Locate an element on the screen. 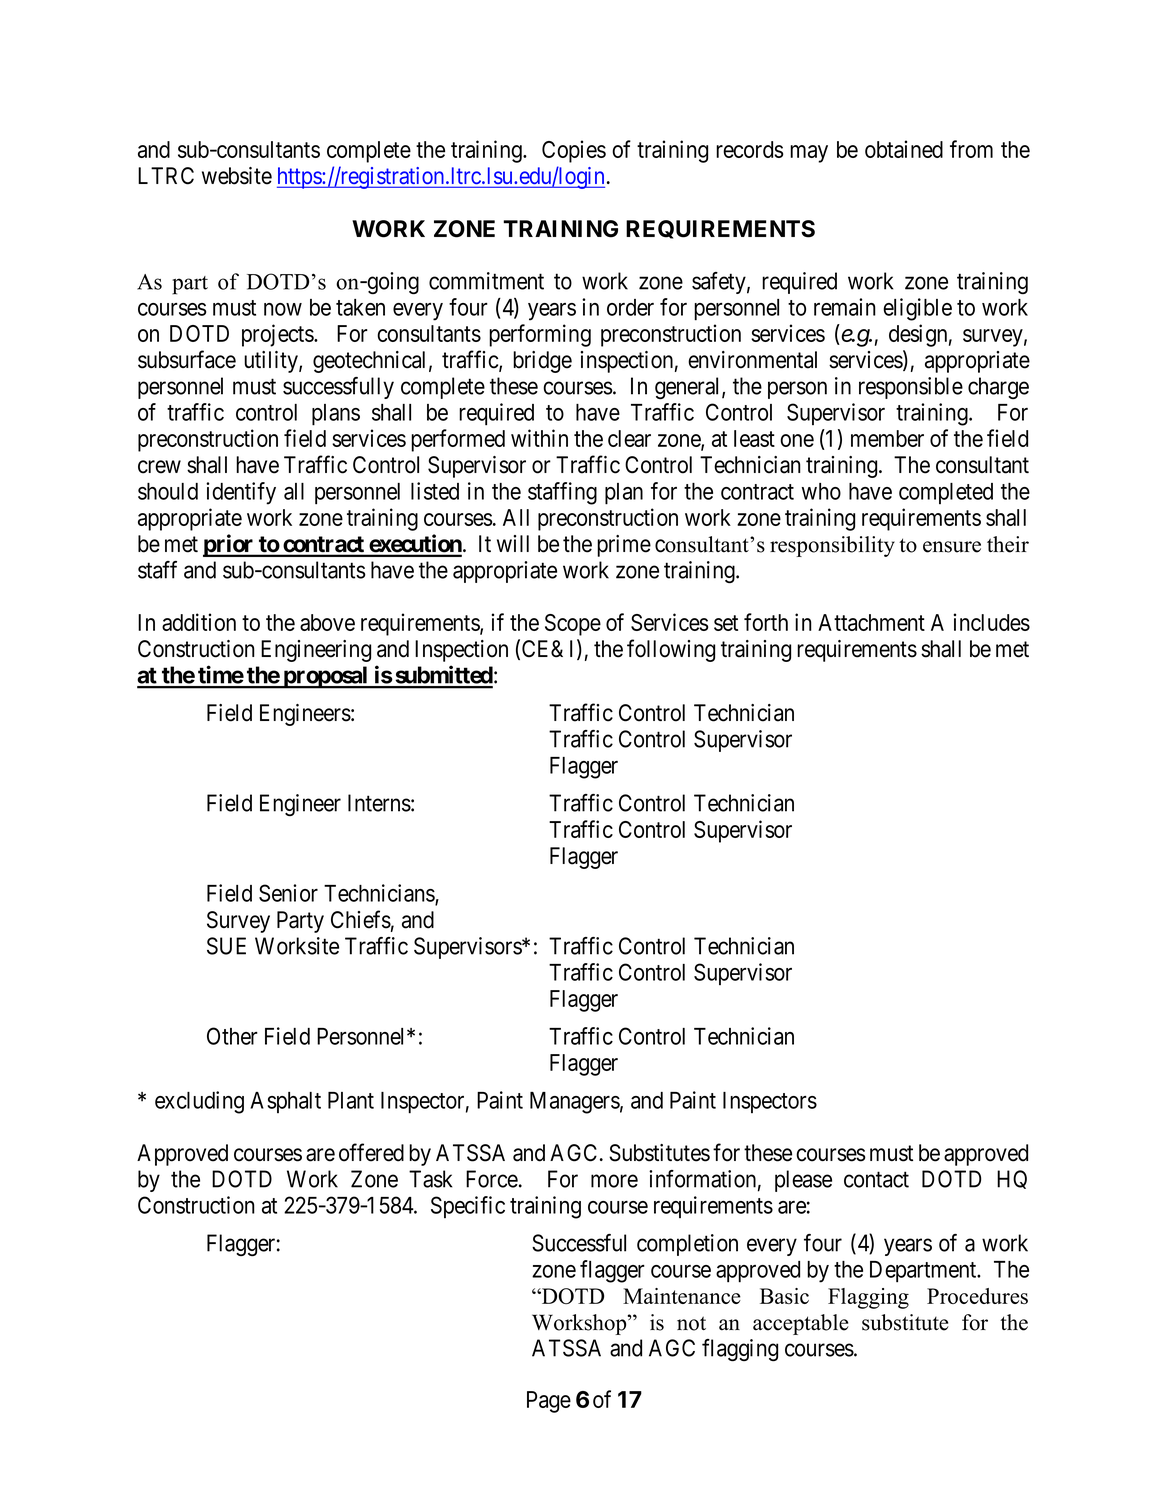  obtained is located at coordinates (904, 149).
